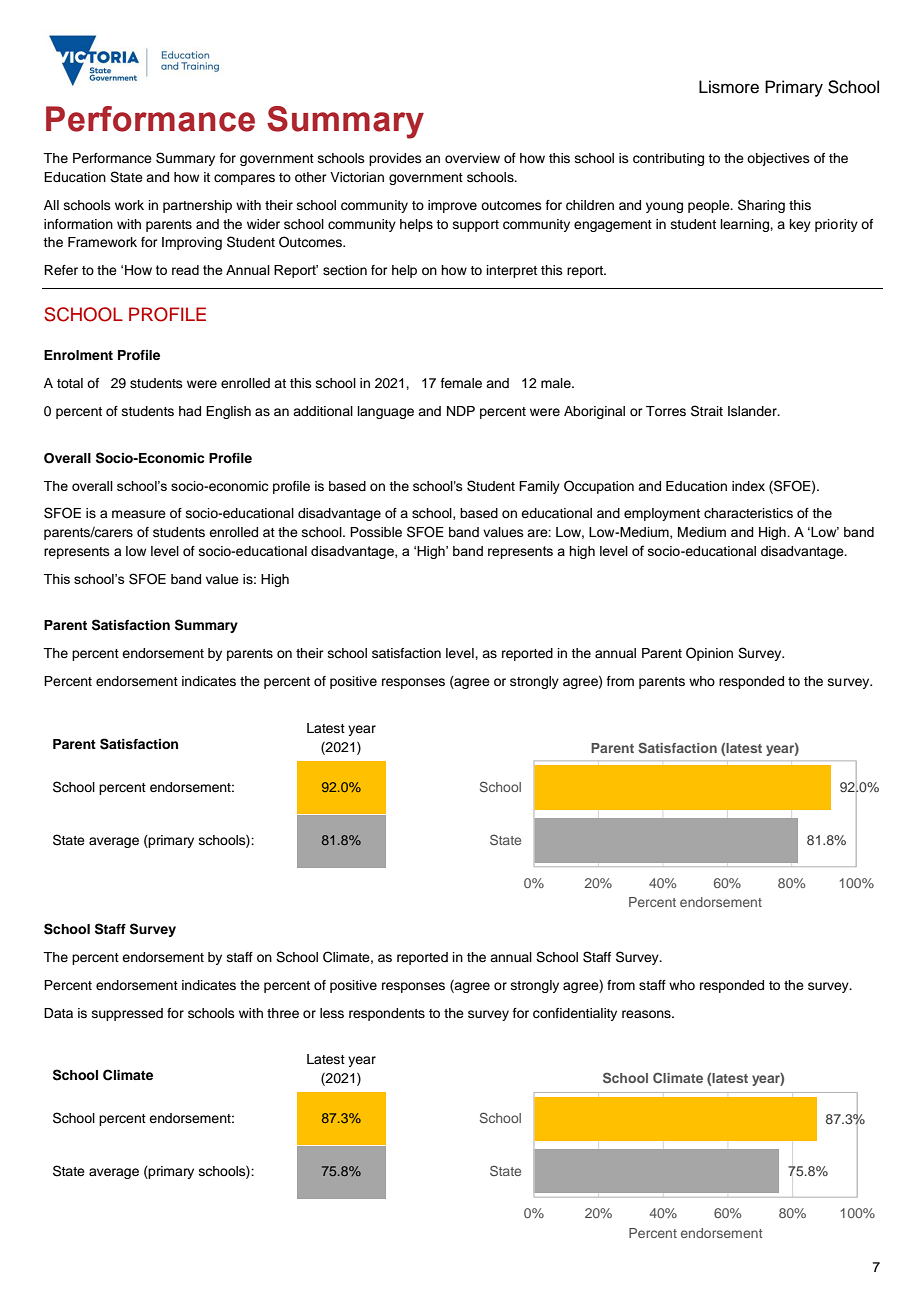 This screenshot has height=1309, width=924. Describe the element at coordinates (78, 355) in the screenshot. I see `Enrolment` at that location.
